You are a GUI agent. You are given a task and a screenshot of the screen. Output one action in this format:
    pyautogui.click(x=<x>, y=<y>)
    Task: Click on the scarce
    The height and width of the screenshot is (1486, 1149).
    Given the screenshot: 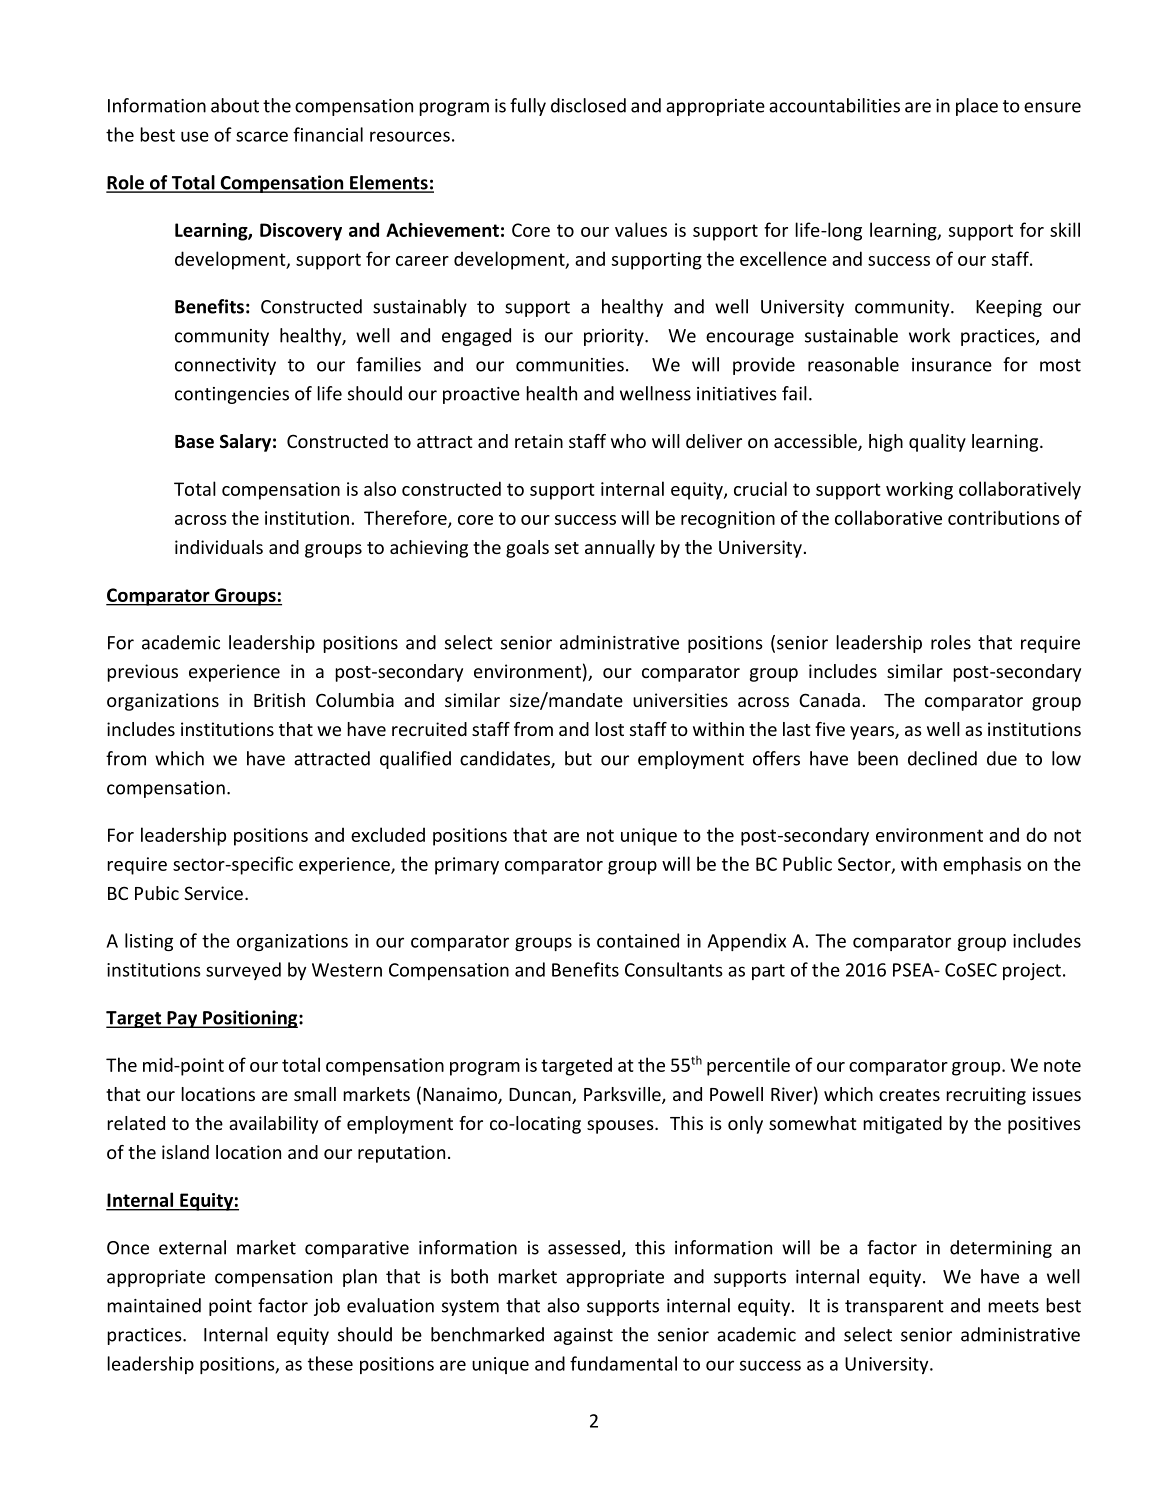 What is the action you would take?
    pyautogui.click(x=262, y=136)
